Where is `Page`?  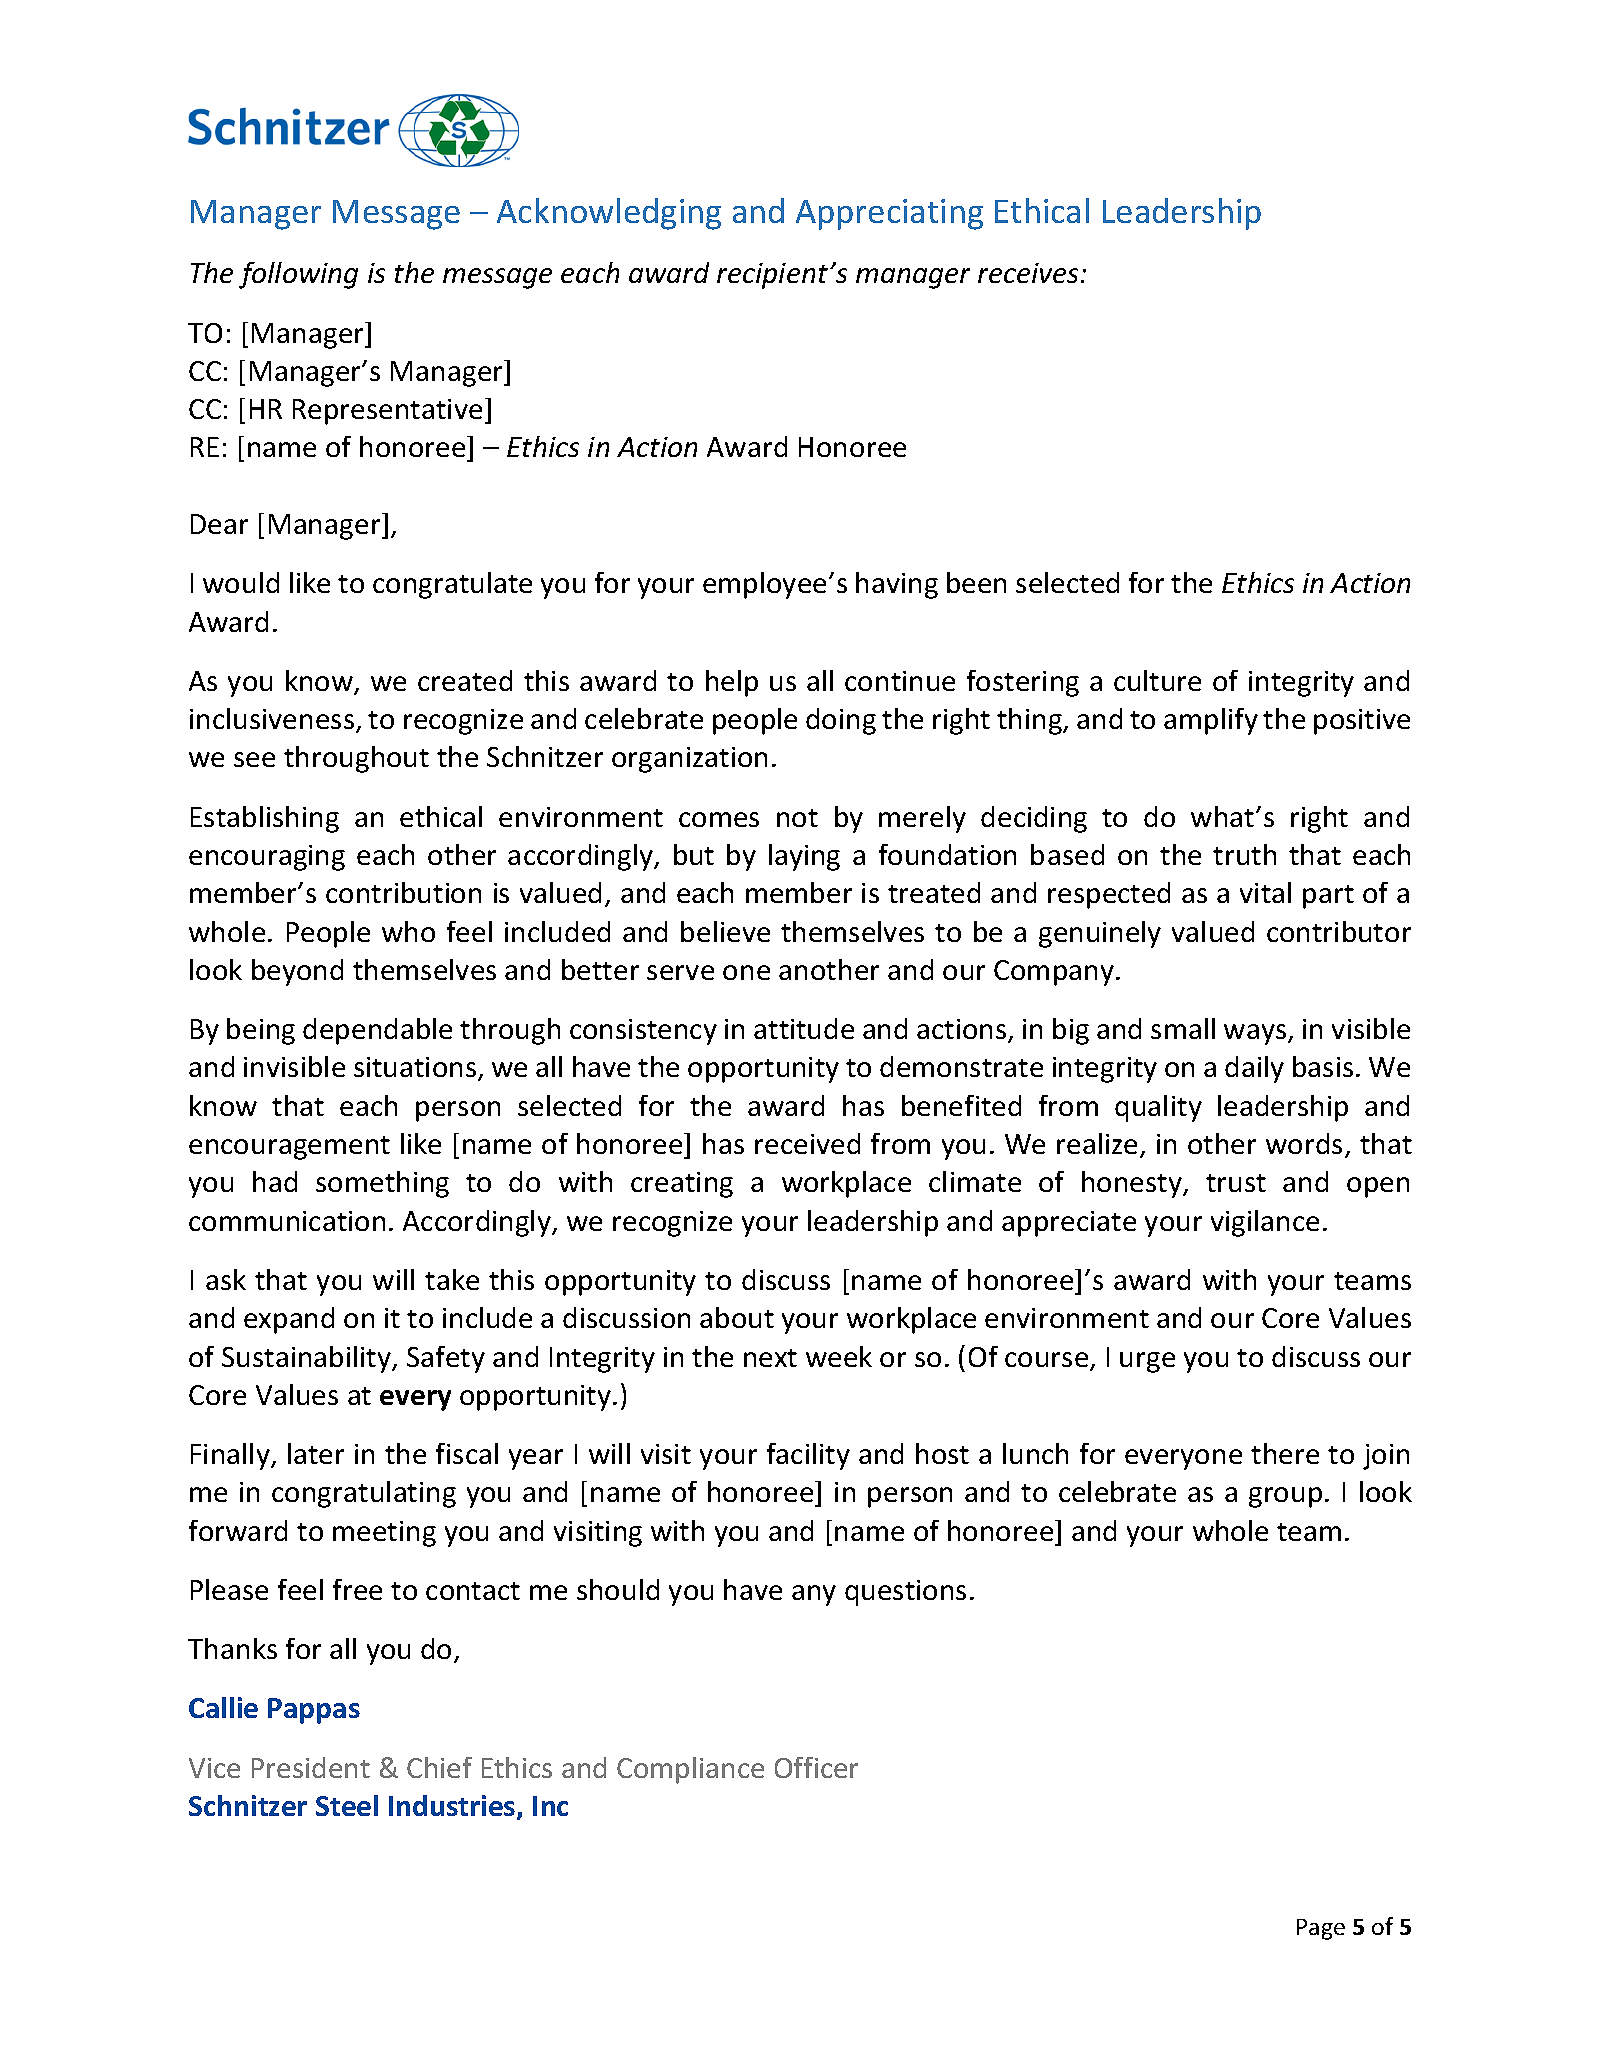 Page is located at coordinates (1321, 1929).
